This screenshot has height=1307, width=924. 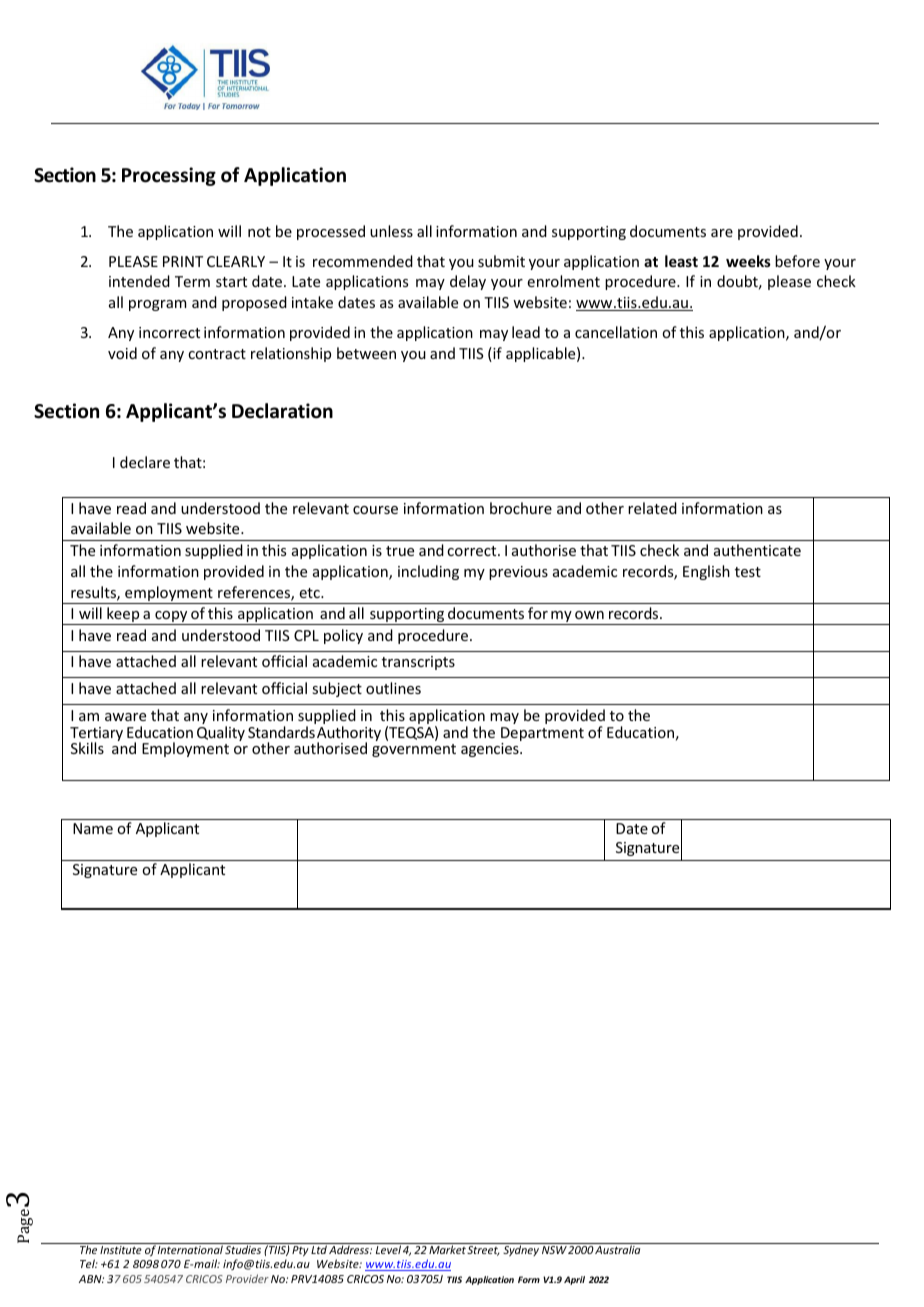 I want to click on unless, so click(x=391, y=231).
